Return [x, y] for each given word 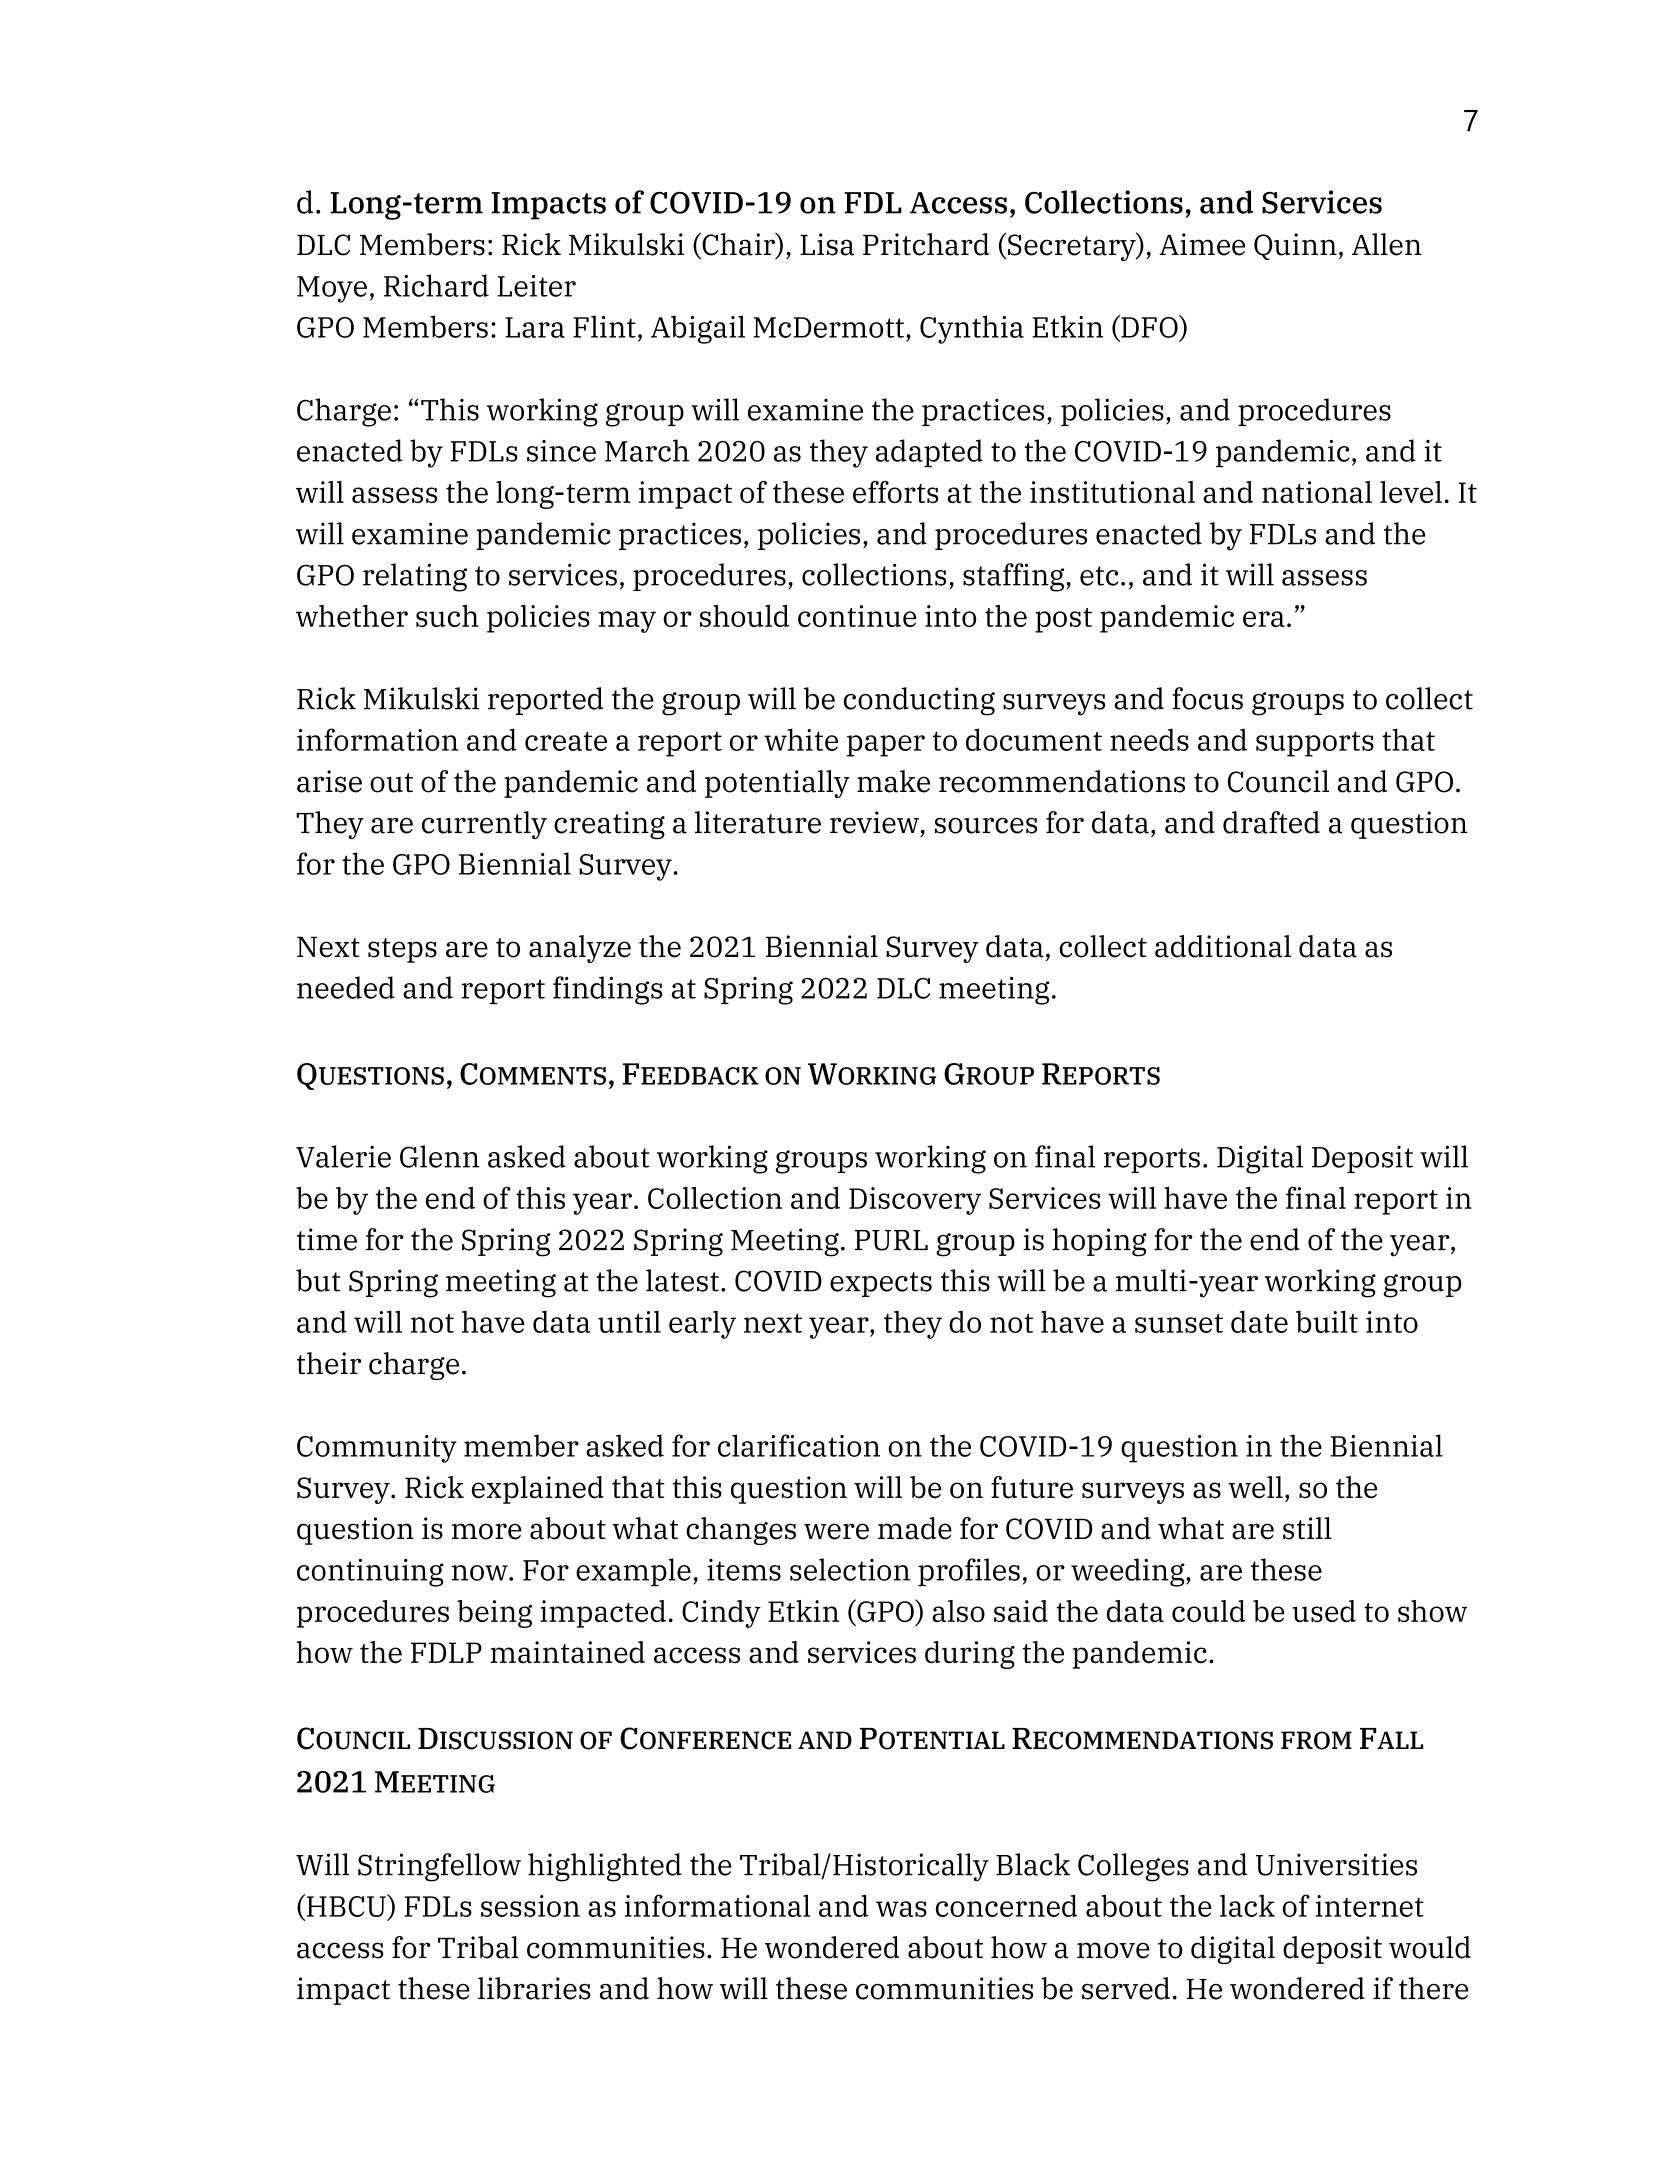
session [530, 1906]
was [901, 1909]
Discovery [915, 1201]
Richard [436, 285]
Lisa [827, 244]
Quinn [1295, 246]
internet [1370, 1906]
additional [1223, 946]
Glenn [439, 1156]
